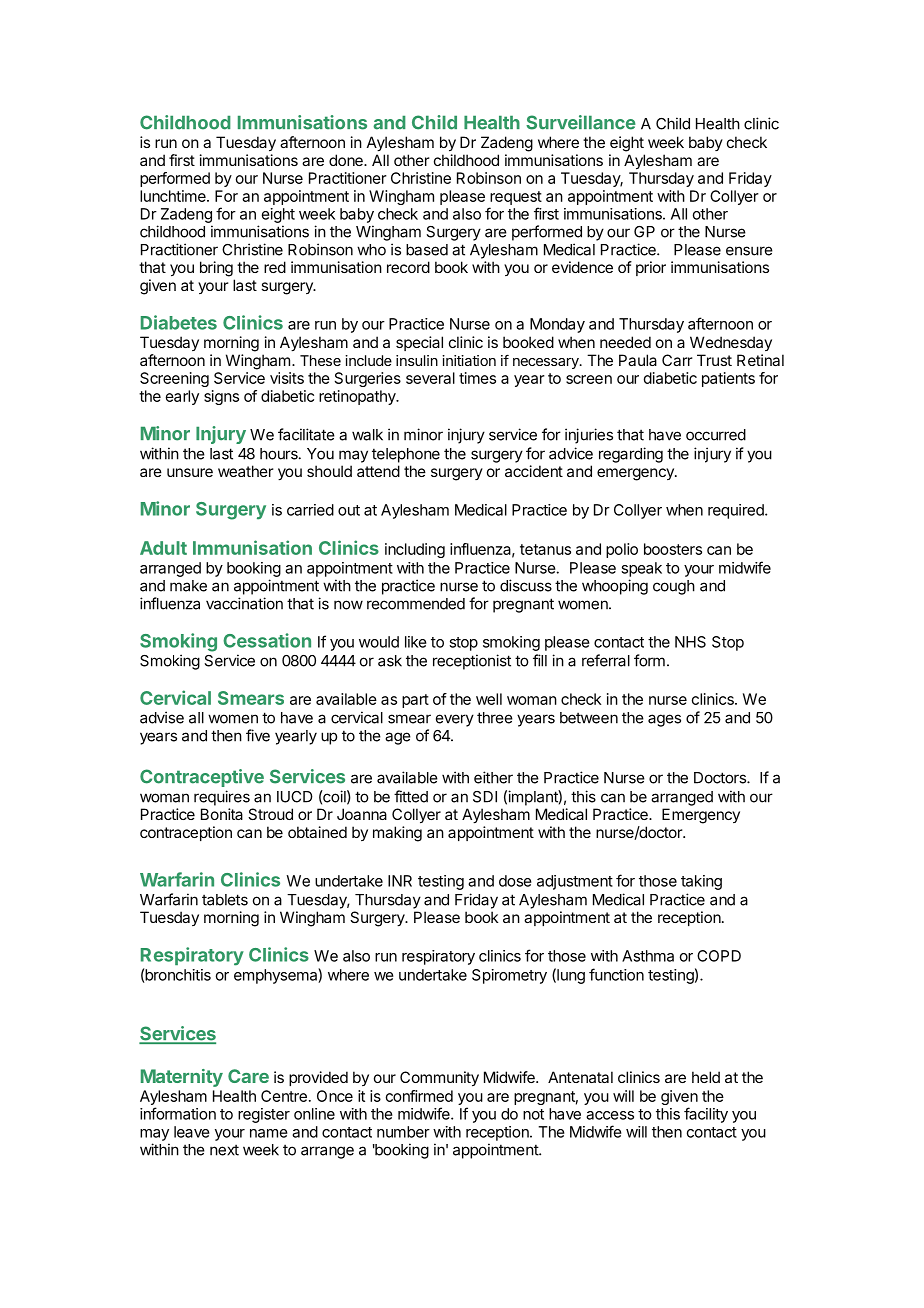  Describe the element at coordinates (581, 122) in the document. I see `Surveillance` at that location.
